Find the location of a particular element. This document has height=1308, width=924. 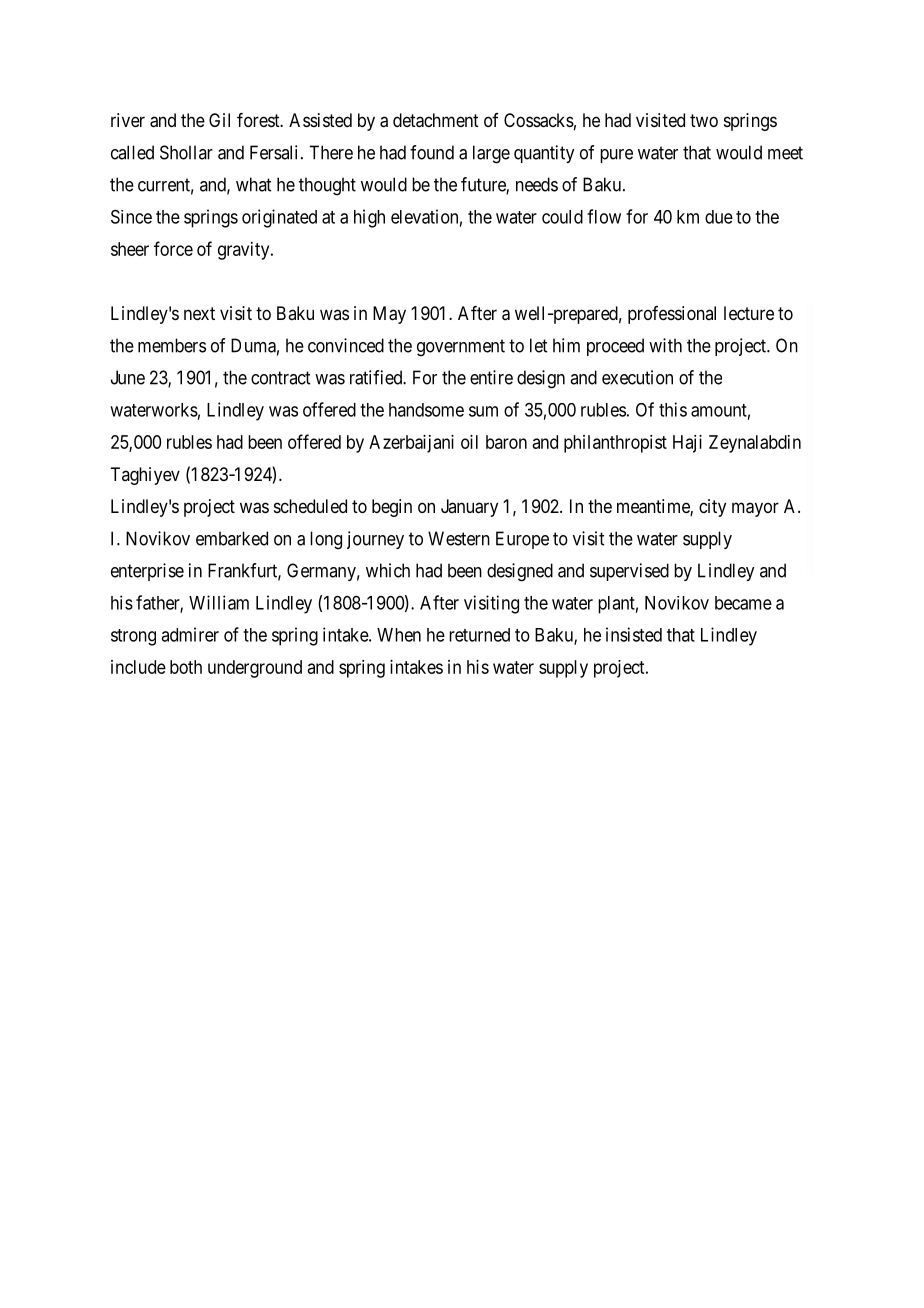

two is located at coordinates (704, 120).
